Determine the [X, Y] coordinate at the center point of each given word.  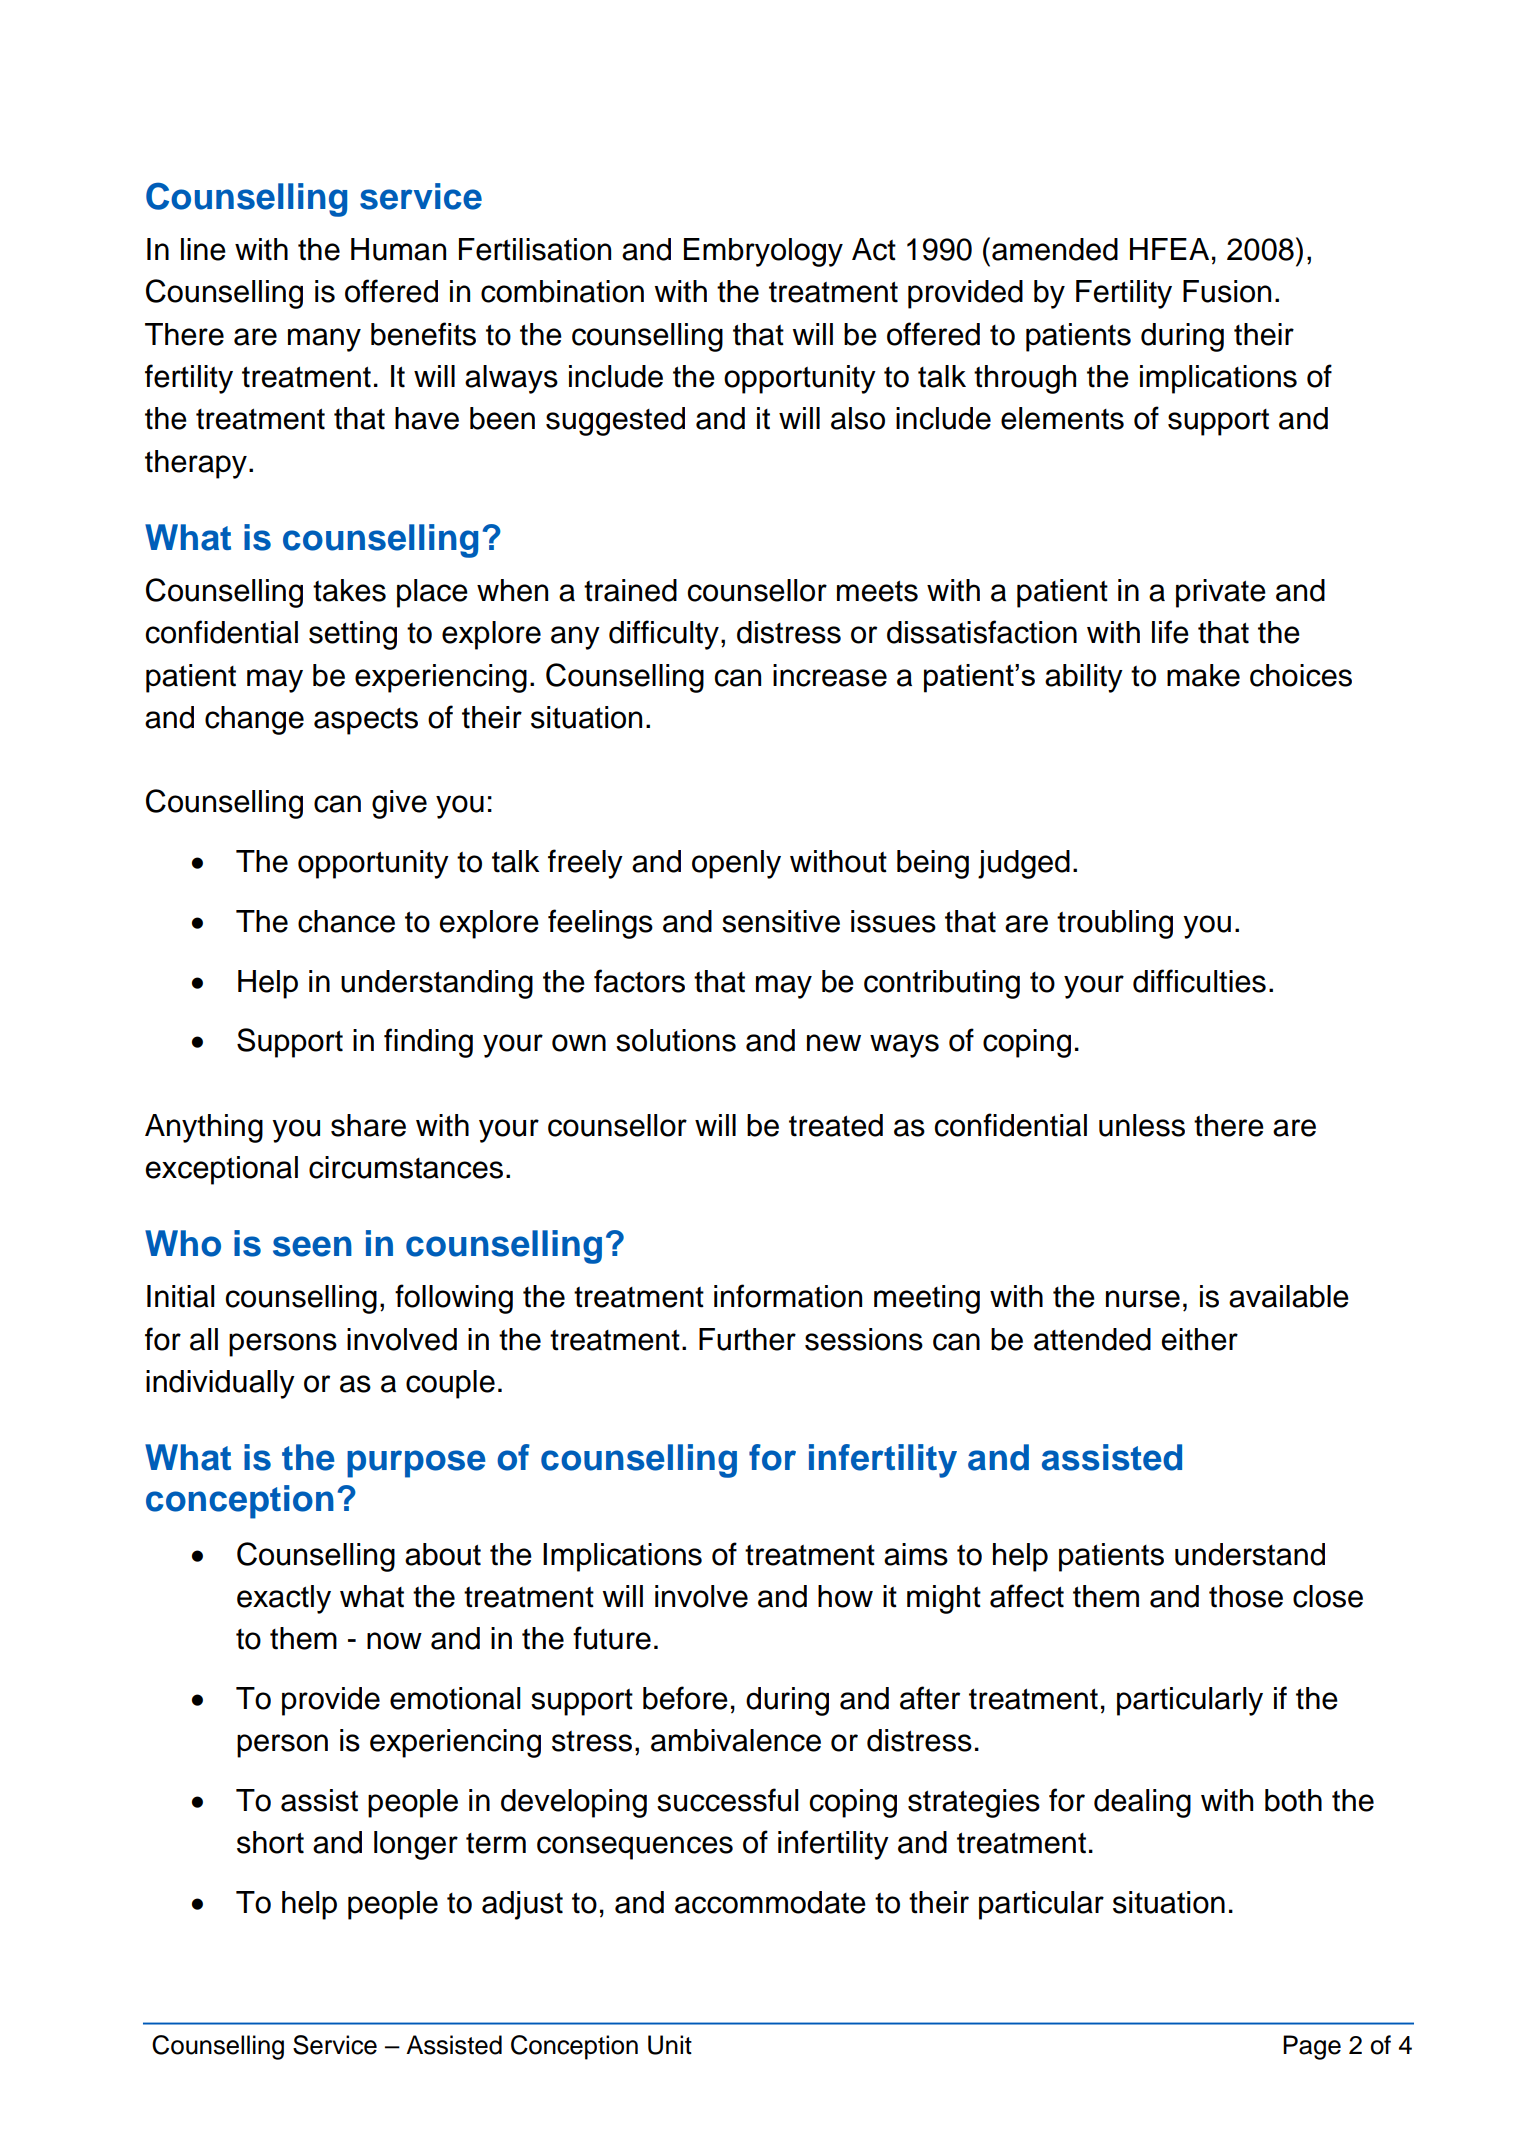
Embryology [763, 252]
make [1203, 675]
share [368, 1125]
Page [1312, 2047]
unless [1142, 1125]
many [324, 340]
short [270, 1842]
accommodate [770, 1902]
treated [836, 1125]
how [845, 1596]
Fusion [1227, 291]
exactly [284, 1599]
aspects [366, 721]
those [1246, 1596]
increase [830, 675]
